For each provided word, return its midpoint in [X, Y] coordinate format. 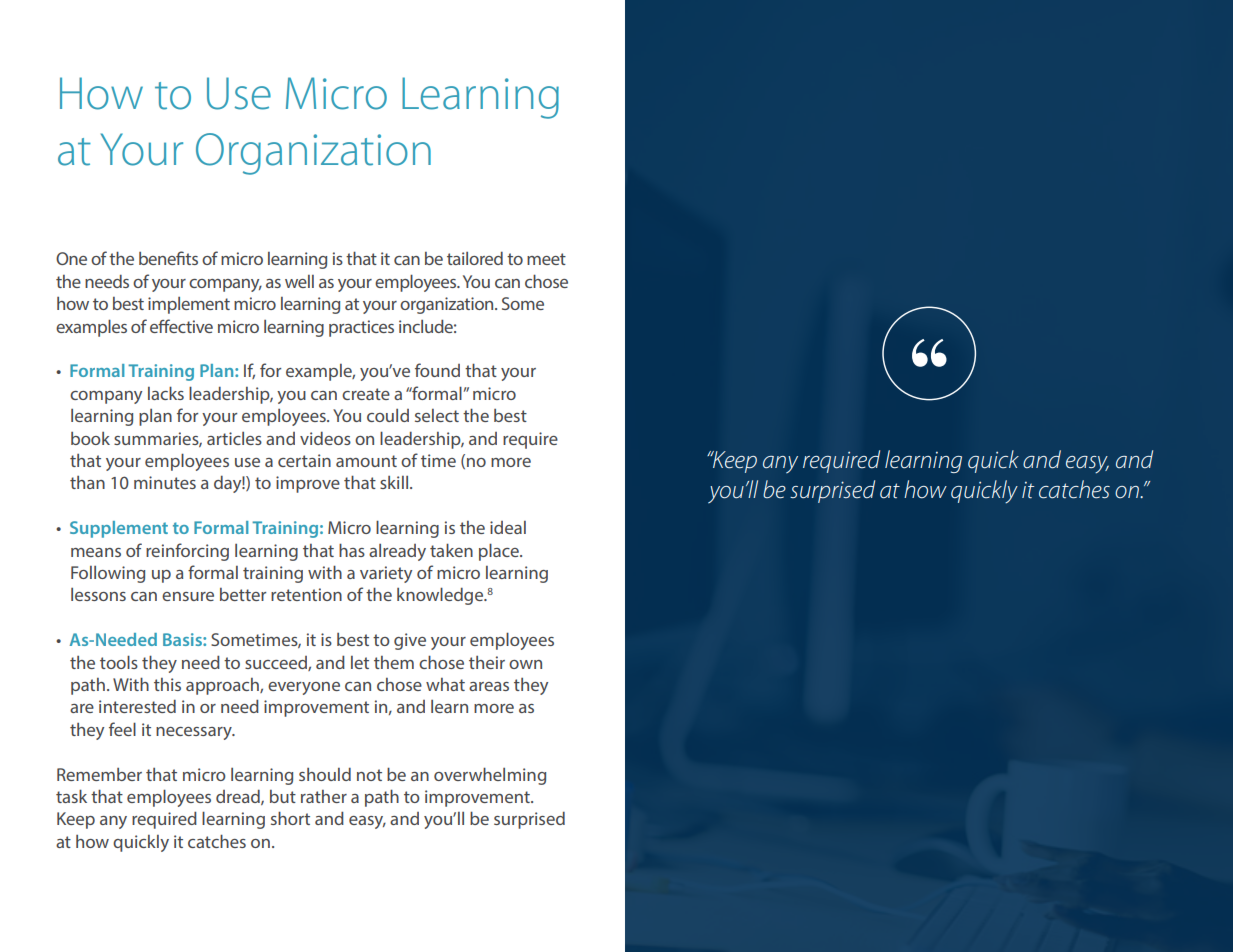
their [487, 662]
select [437, 415]
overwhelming [490, 776]
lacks [166, 393]
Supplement [119, 529]
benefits [168, 258]
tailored [475, 258]
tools [119, 662]
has [352, 550]
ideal [508, 527]
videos [325, 438]
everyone [304, 688]
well [299, 281]
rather [324, 796]
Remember [99, 774]
